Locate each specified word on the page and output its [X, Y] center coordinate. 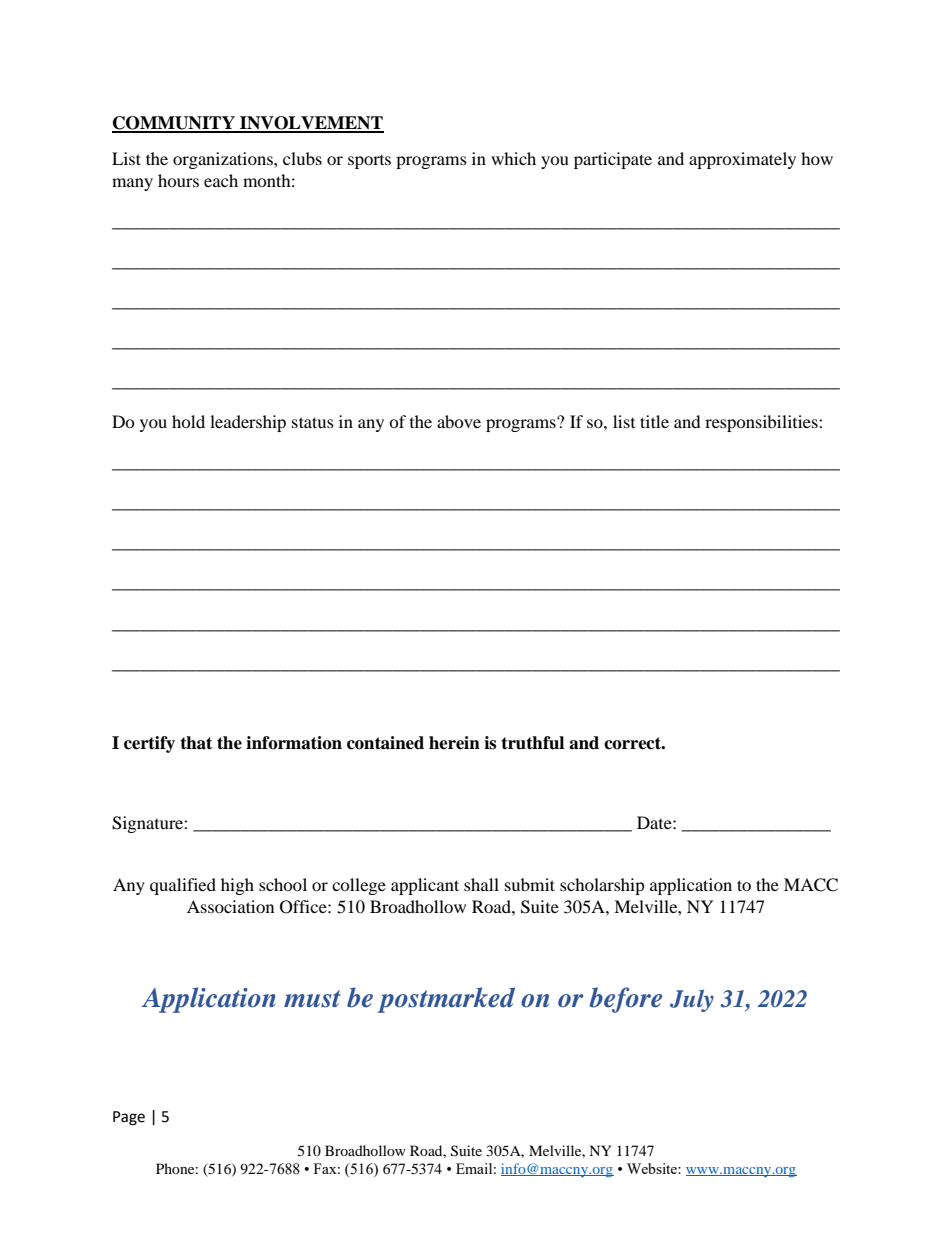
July [692, 1001]
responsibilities [762, 423]
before [625, 1000]
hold [188, 421]
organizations [224, 160]
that [196, 743]
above [459, 421]
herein [454, 743]
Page [129, 1118]
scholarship [602, 886]
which [513, 158]
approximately [742, 160]
